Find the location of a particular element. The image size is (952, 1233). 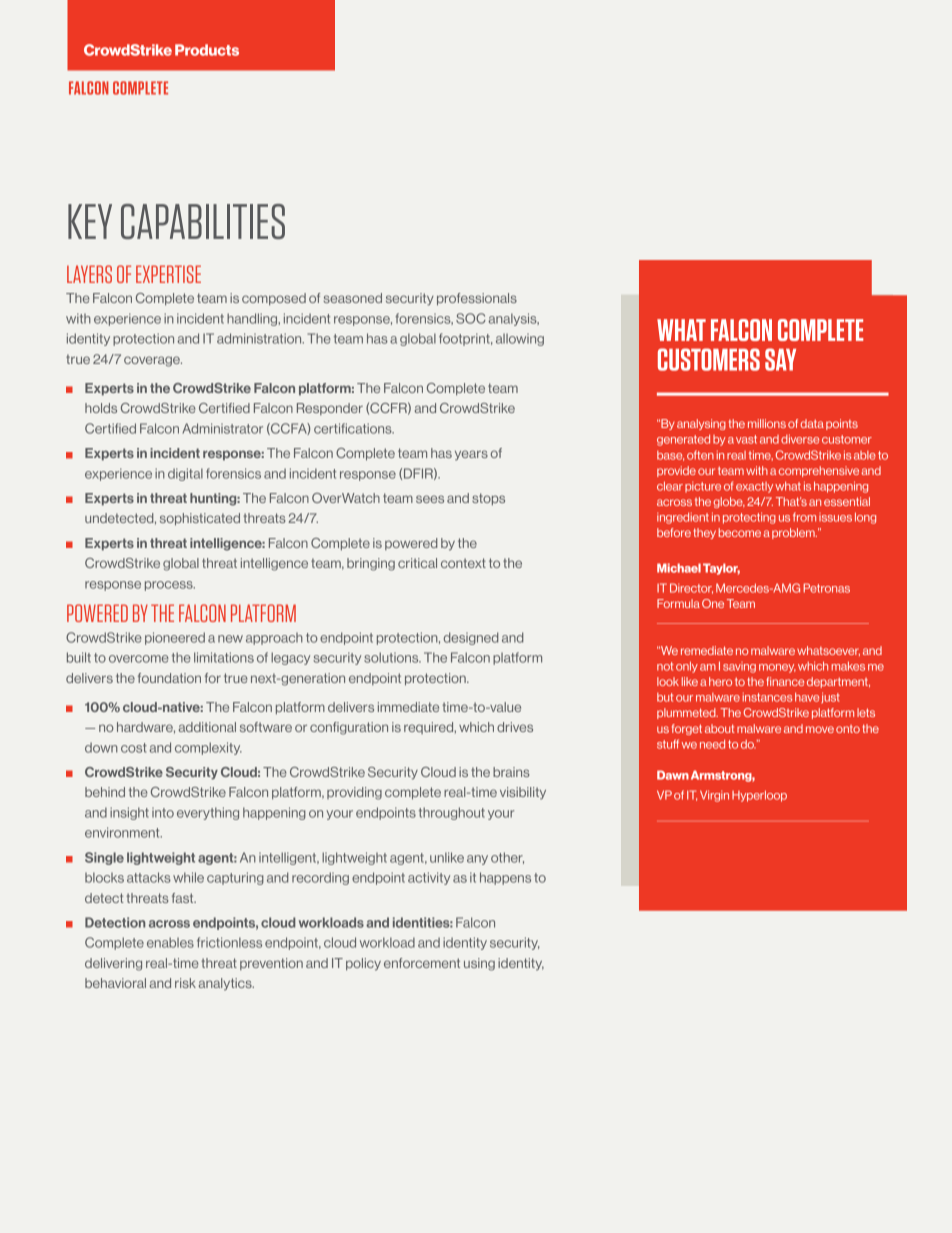

millions is located at coordinates (767, 423).
